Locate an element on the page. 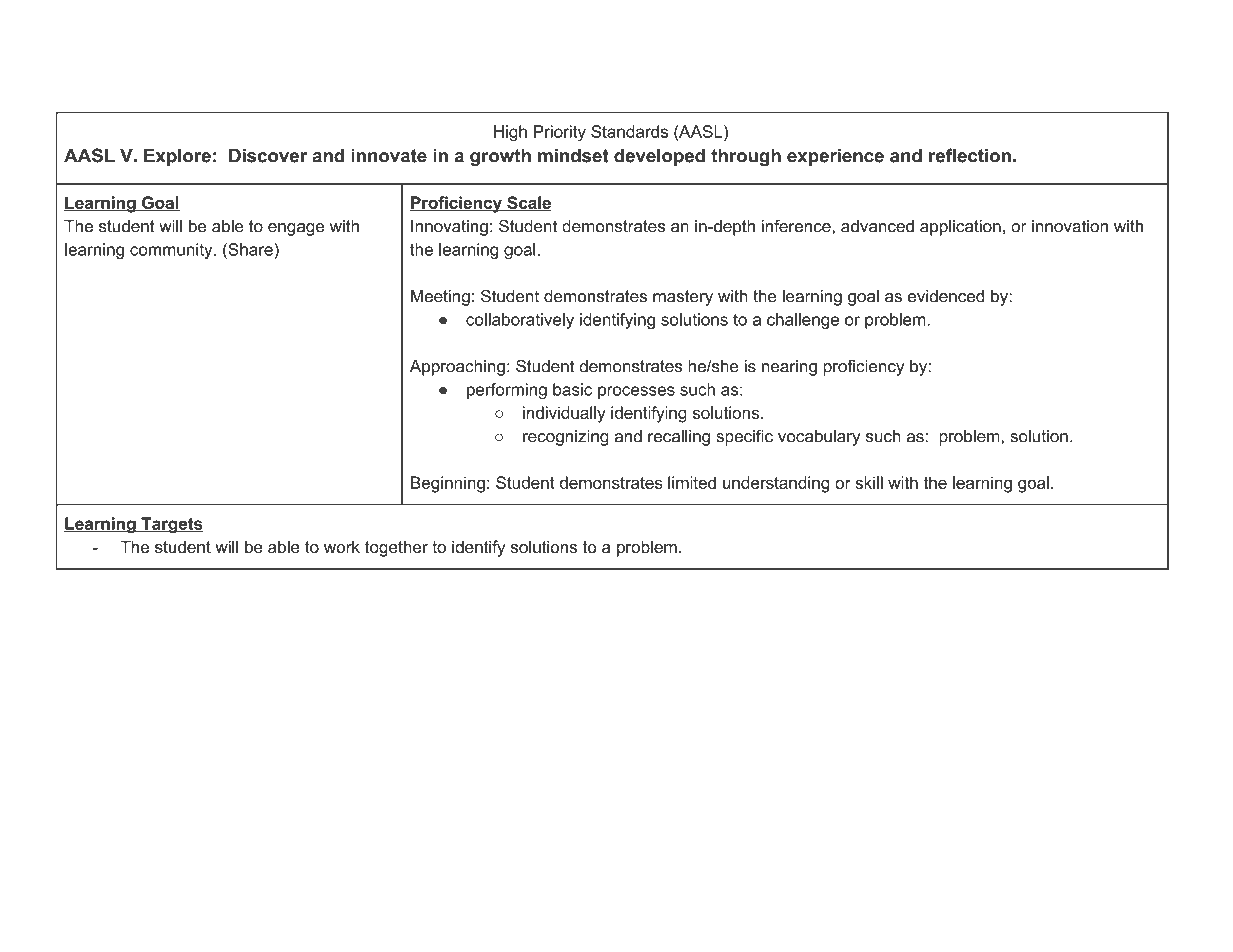  collaboratively is located at coordinates (520, 321).
